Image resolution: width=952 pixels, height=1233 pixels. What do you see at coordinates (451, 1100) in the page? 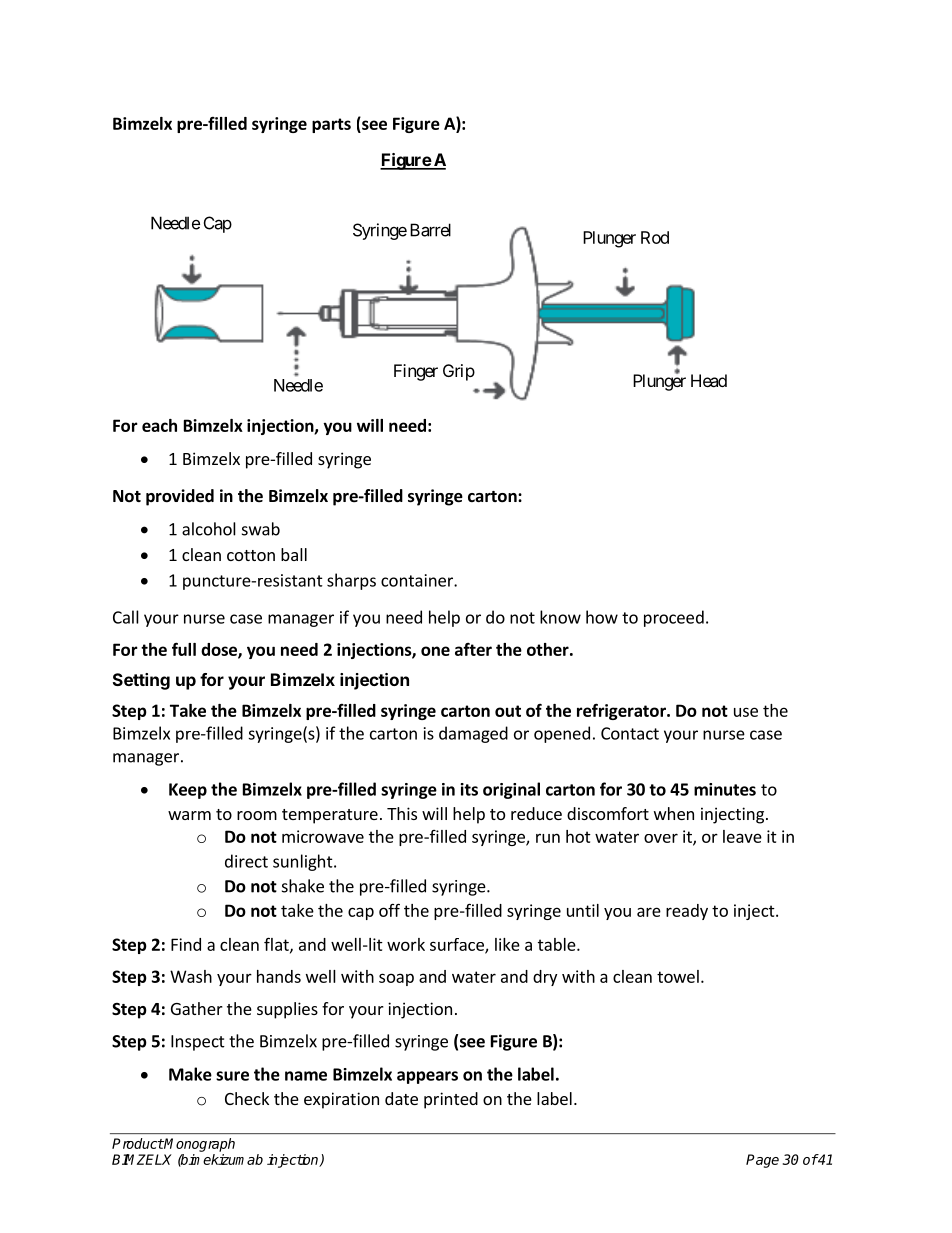
I see `printed` at bounding box center [451, 1100].
